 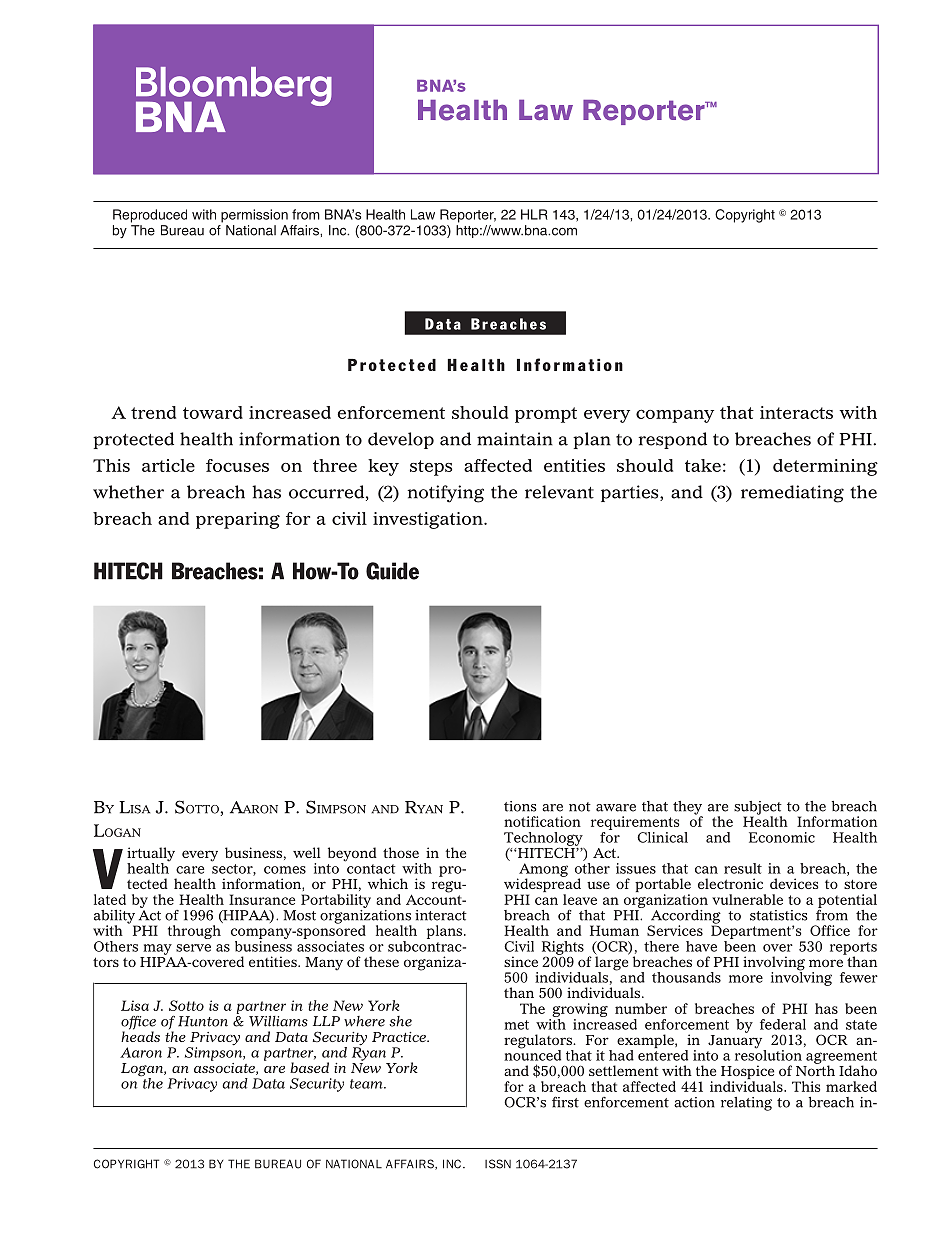 What do you see at coordinates (792, 494) in the screenshot?
I see `remediating` at bounding box center [792, 494].
